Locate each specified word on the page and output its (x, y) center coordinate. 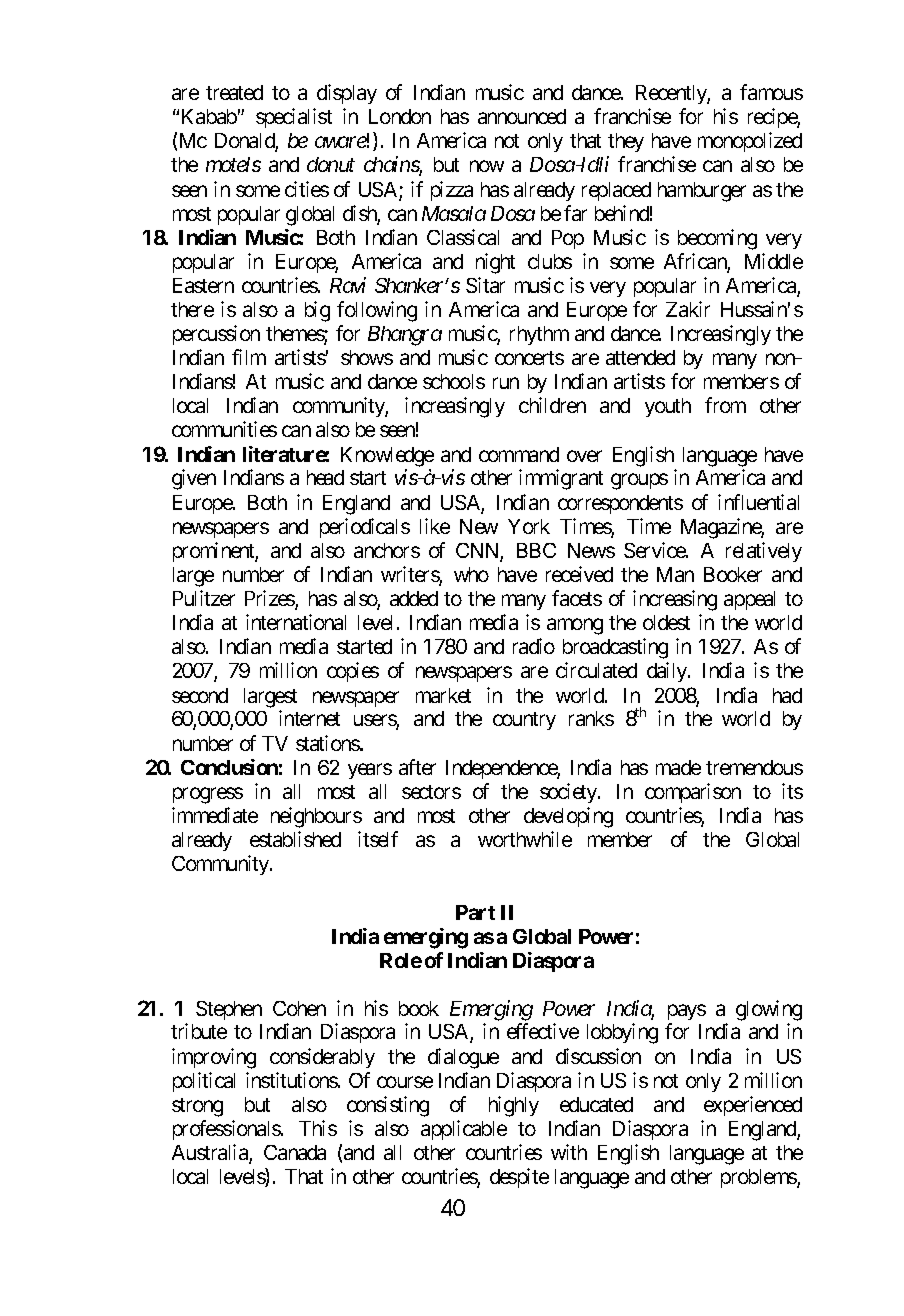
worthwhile (525, 839)
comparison (693, 793)
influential (758, 502)
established (295, 839)
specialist (294, 118)
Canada (295, 1152)
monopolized (750, 142)
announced (522, 116)
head (325, 477)
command (519, 454)
